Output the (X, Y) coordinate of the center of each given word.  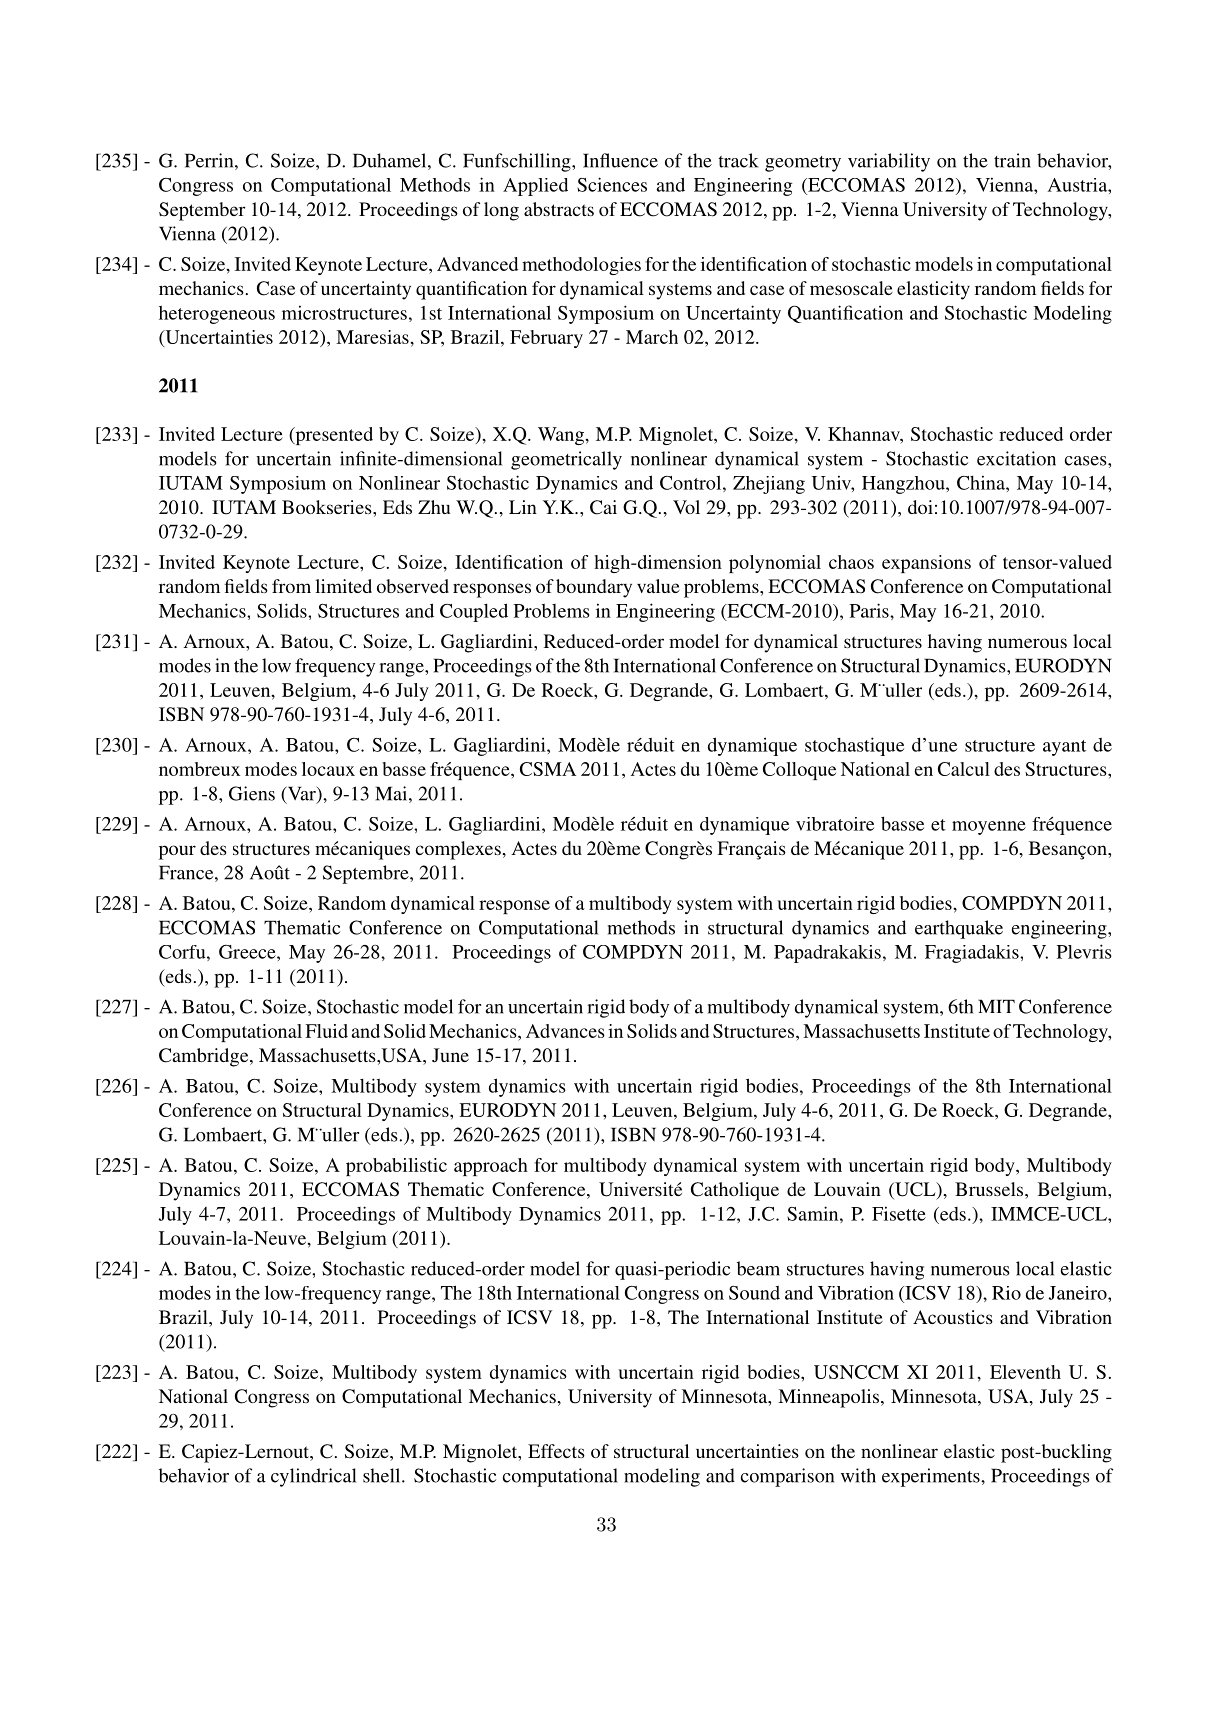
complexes (458, 850)
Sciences (612, 184)
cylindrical (313, 1477)
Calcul (964, 769)
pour (177, 852)
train (1012, 160)
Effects (556, 1451)
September (202, 211)
